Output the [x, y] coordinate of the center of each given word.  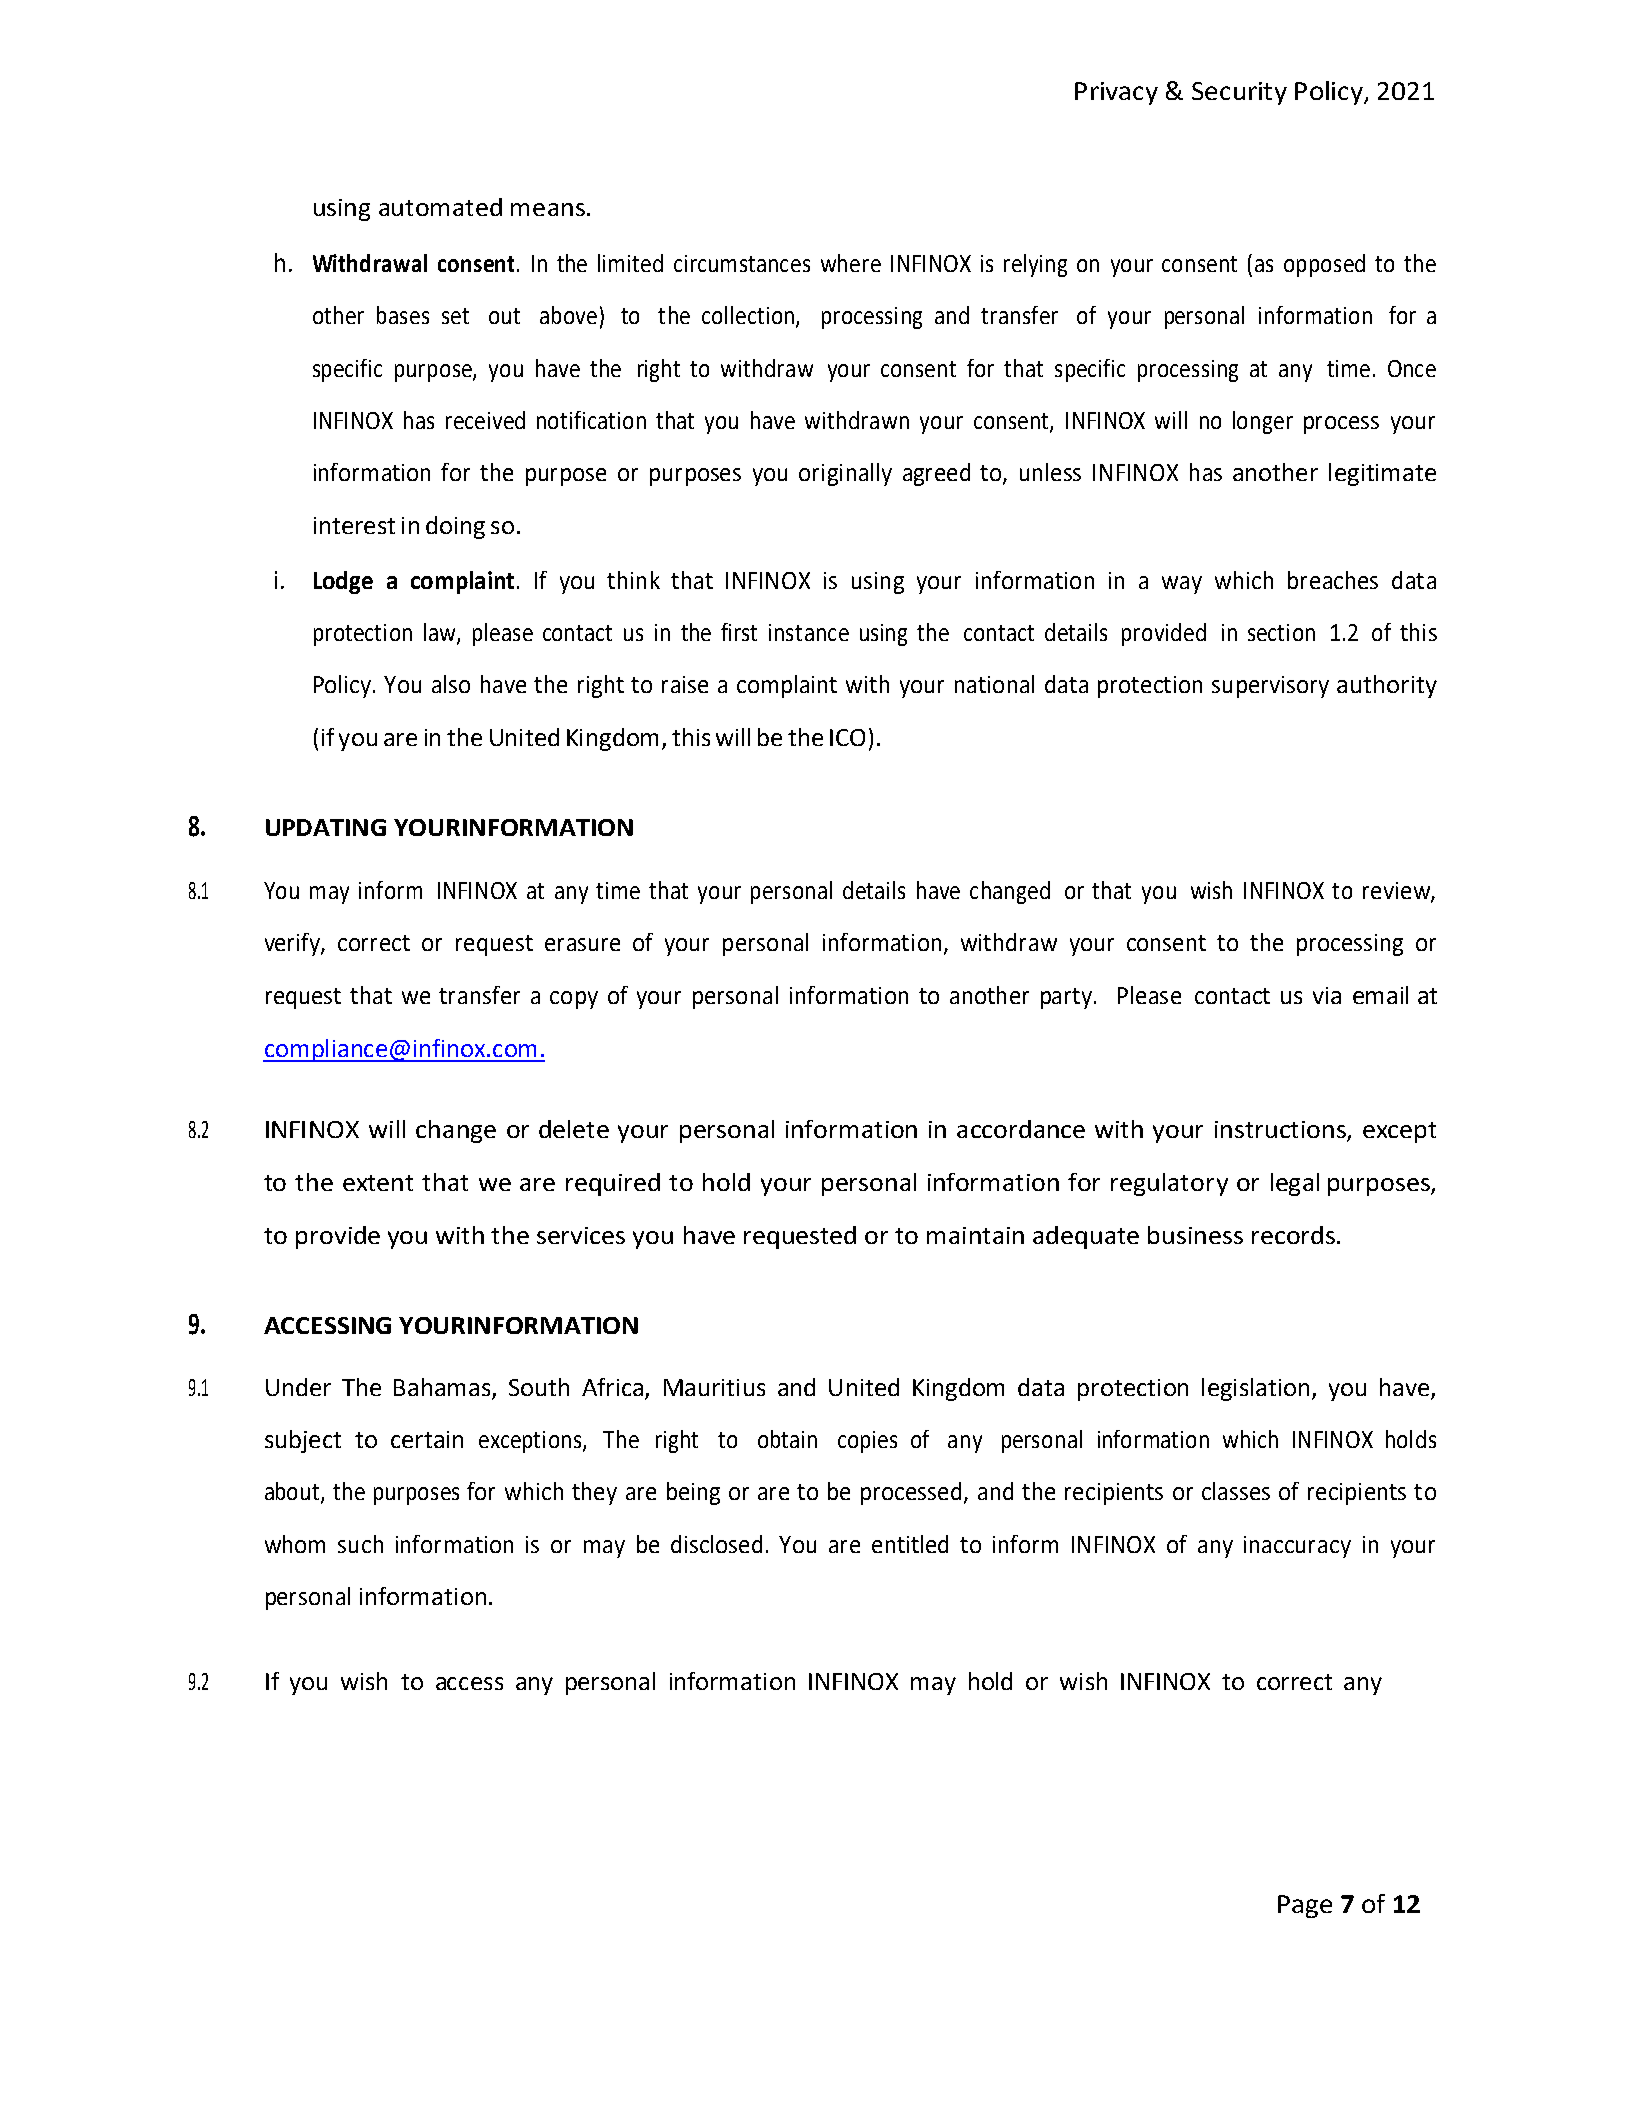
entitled [910, 1544]
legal [1295, 1184]
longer [1263, 422]
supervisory [1270, 687]
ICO [847, 737]
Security [1239, 93]
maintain [975, 1235]
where [851, 263]
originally [845, 474]
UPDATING [326, 827]
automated [440, 207]
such [360, 1544]
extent [378, 1183]
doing [455, 527]
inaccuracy [1297, 1547]
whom [295, 1544]
